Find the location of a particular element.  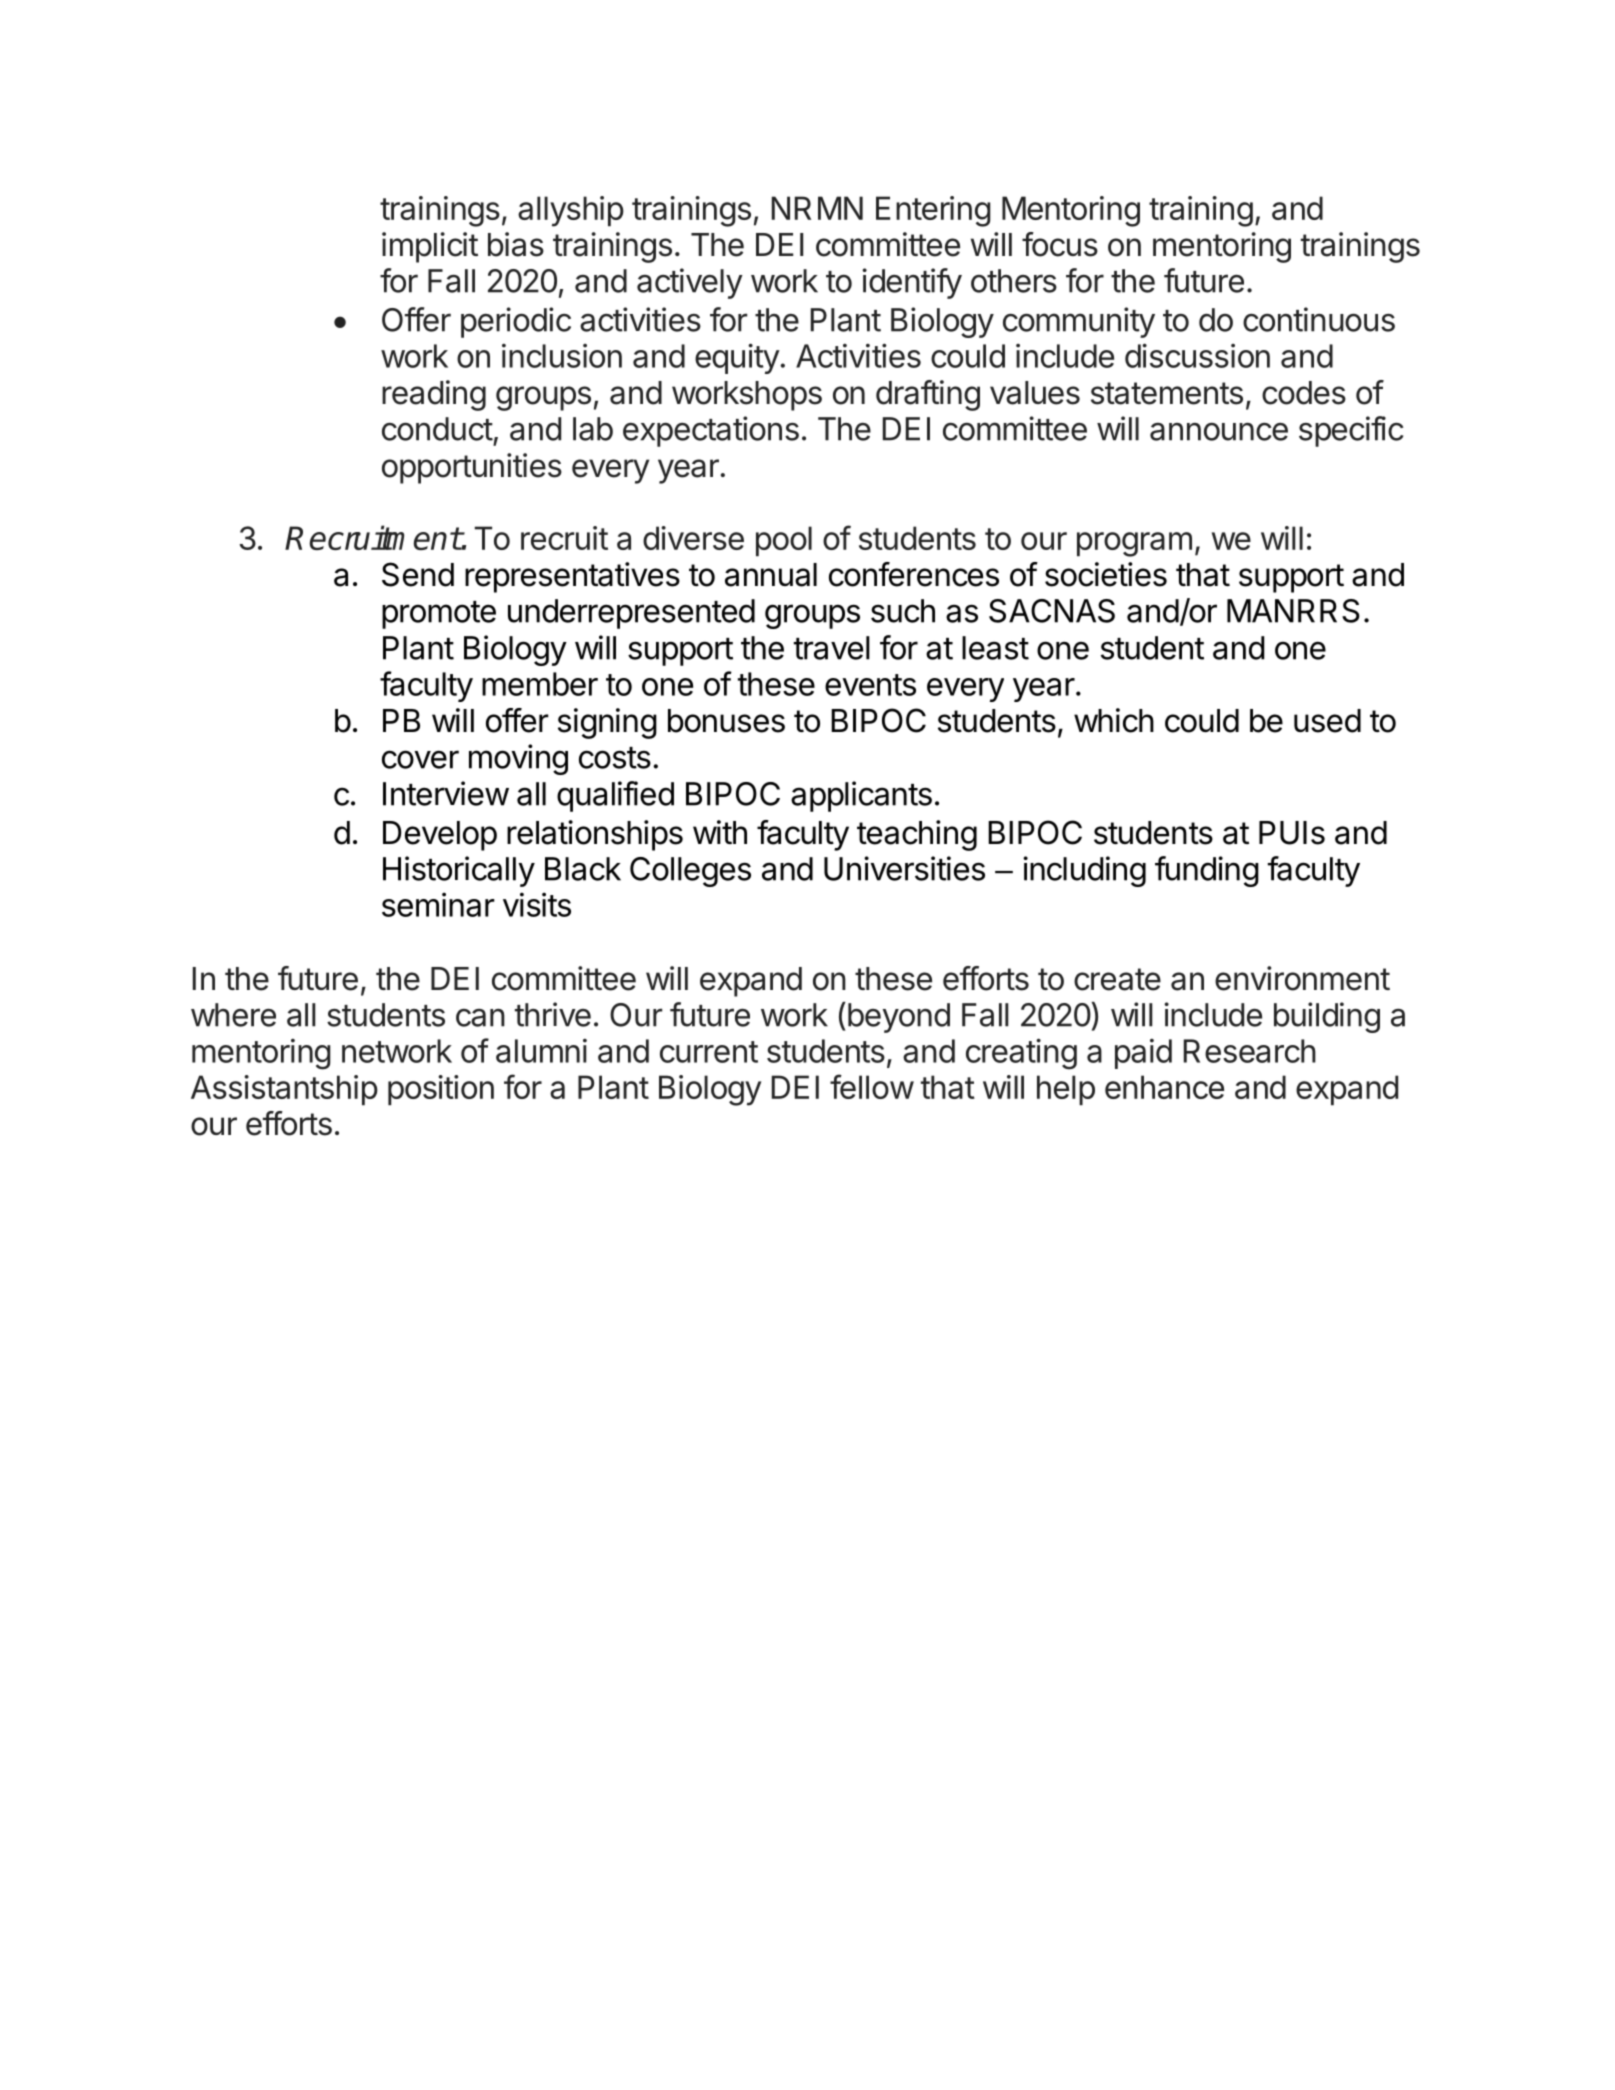

implicit is located at coordinates (430, 247).
